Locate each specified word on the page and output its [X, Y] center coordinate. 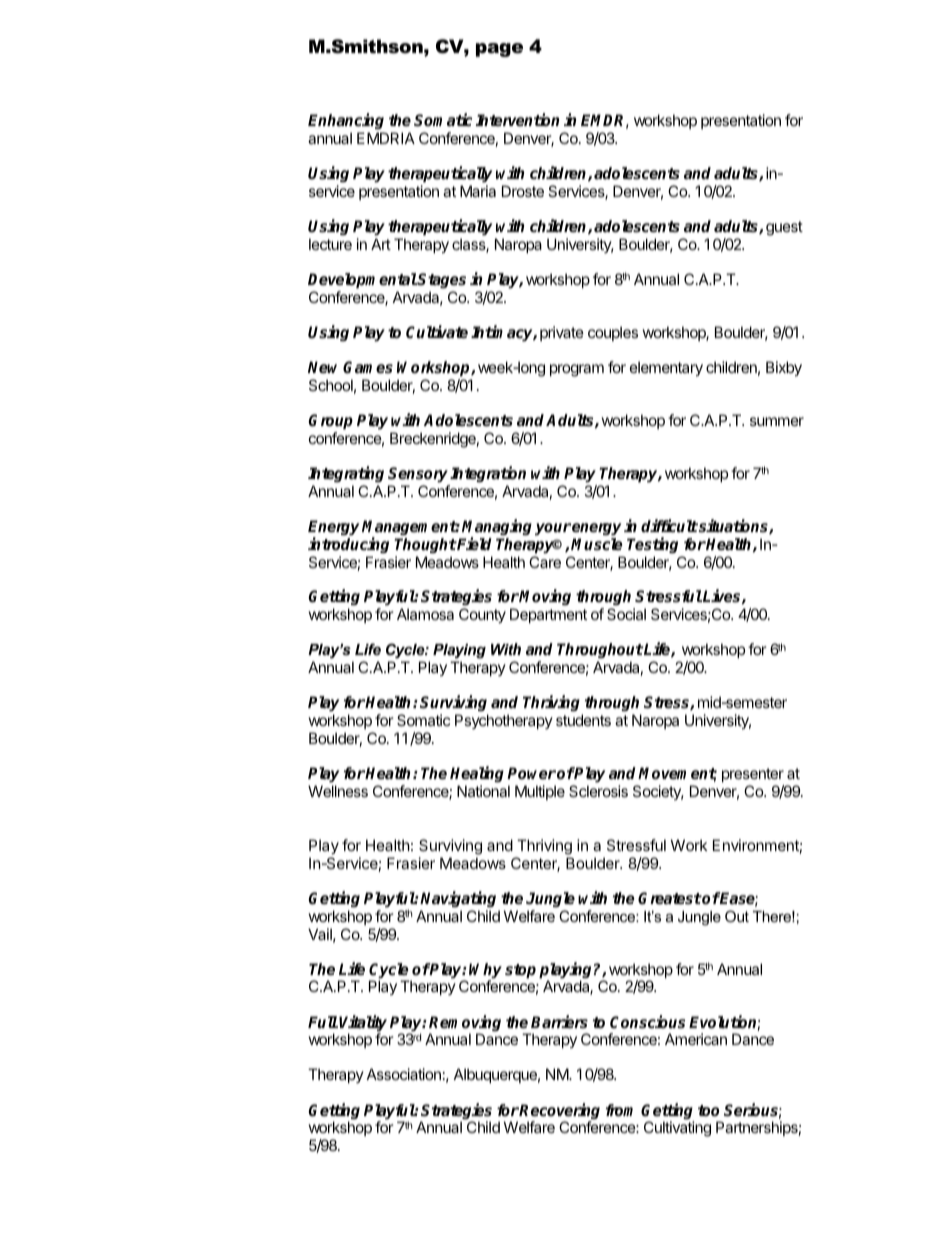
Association [404, 1074]
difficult [669, 526]
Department [548, 615]
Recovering [559, 1112]
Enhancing [346, 121]
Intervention [518, 120]
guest [784, 228]
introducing [348, 545]
